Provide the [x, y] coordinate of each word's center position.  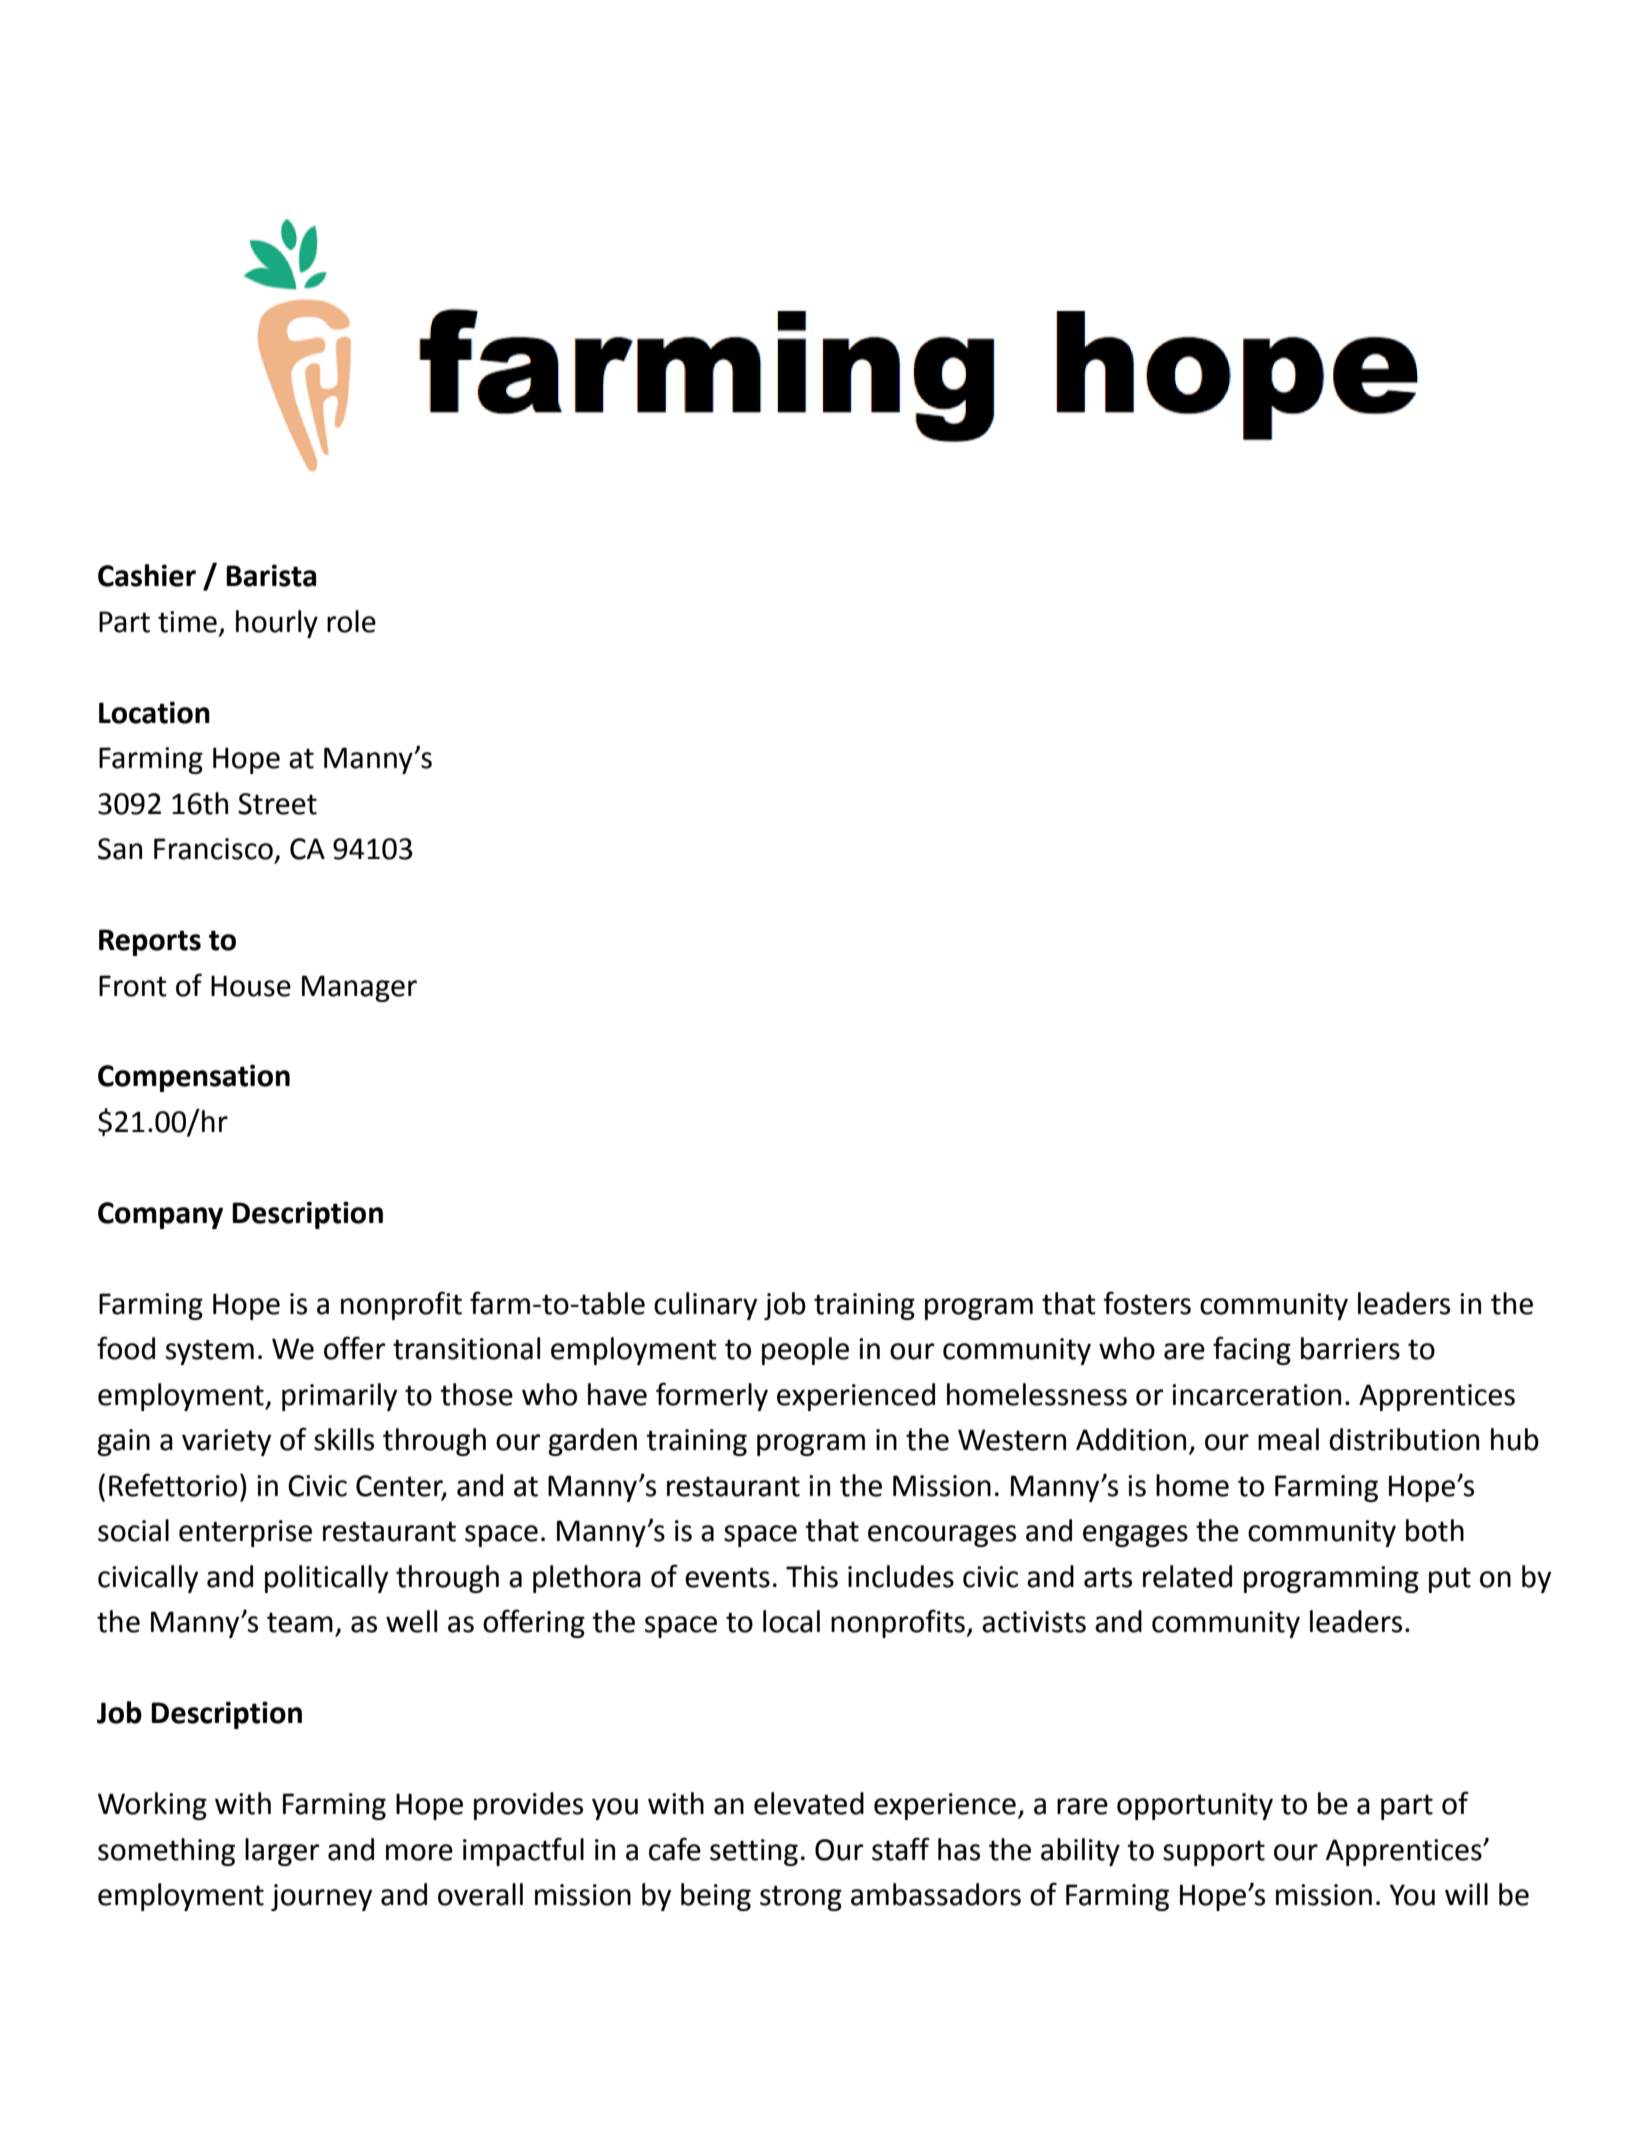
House [251, 986]
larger [282, 1852]
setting [754, 1852]
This [812, 1576]
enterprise [245, 1533]
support [1214, 1853]
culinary [705, 1306]
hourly [277, 624]
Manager [359, 988]
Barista [271, 575]
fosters [1147, 1303]
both [1435, 1530]
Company [160, 1215]
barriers [1350, 1348]
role [351, 621]
